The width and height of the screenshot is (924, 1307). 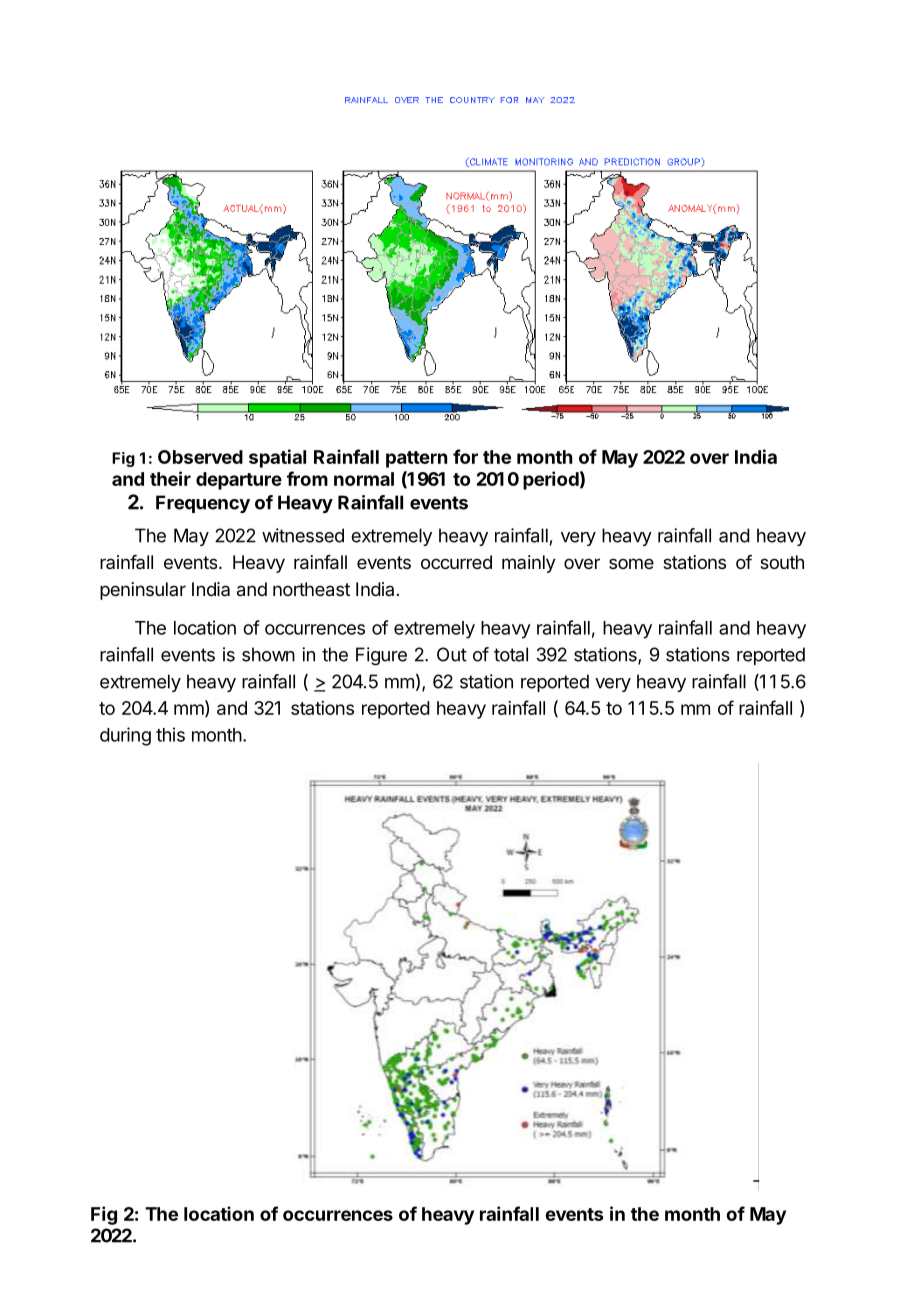 I want to click on Observed, so click(x=200, y=457).
